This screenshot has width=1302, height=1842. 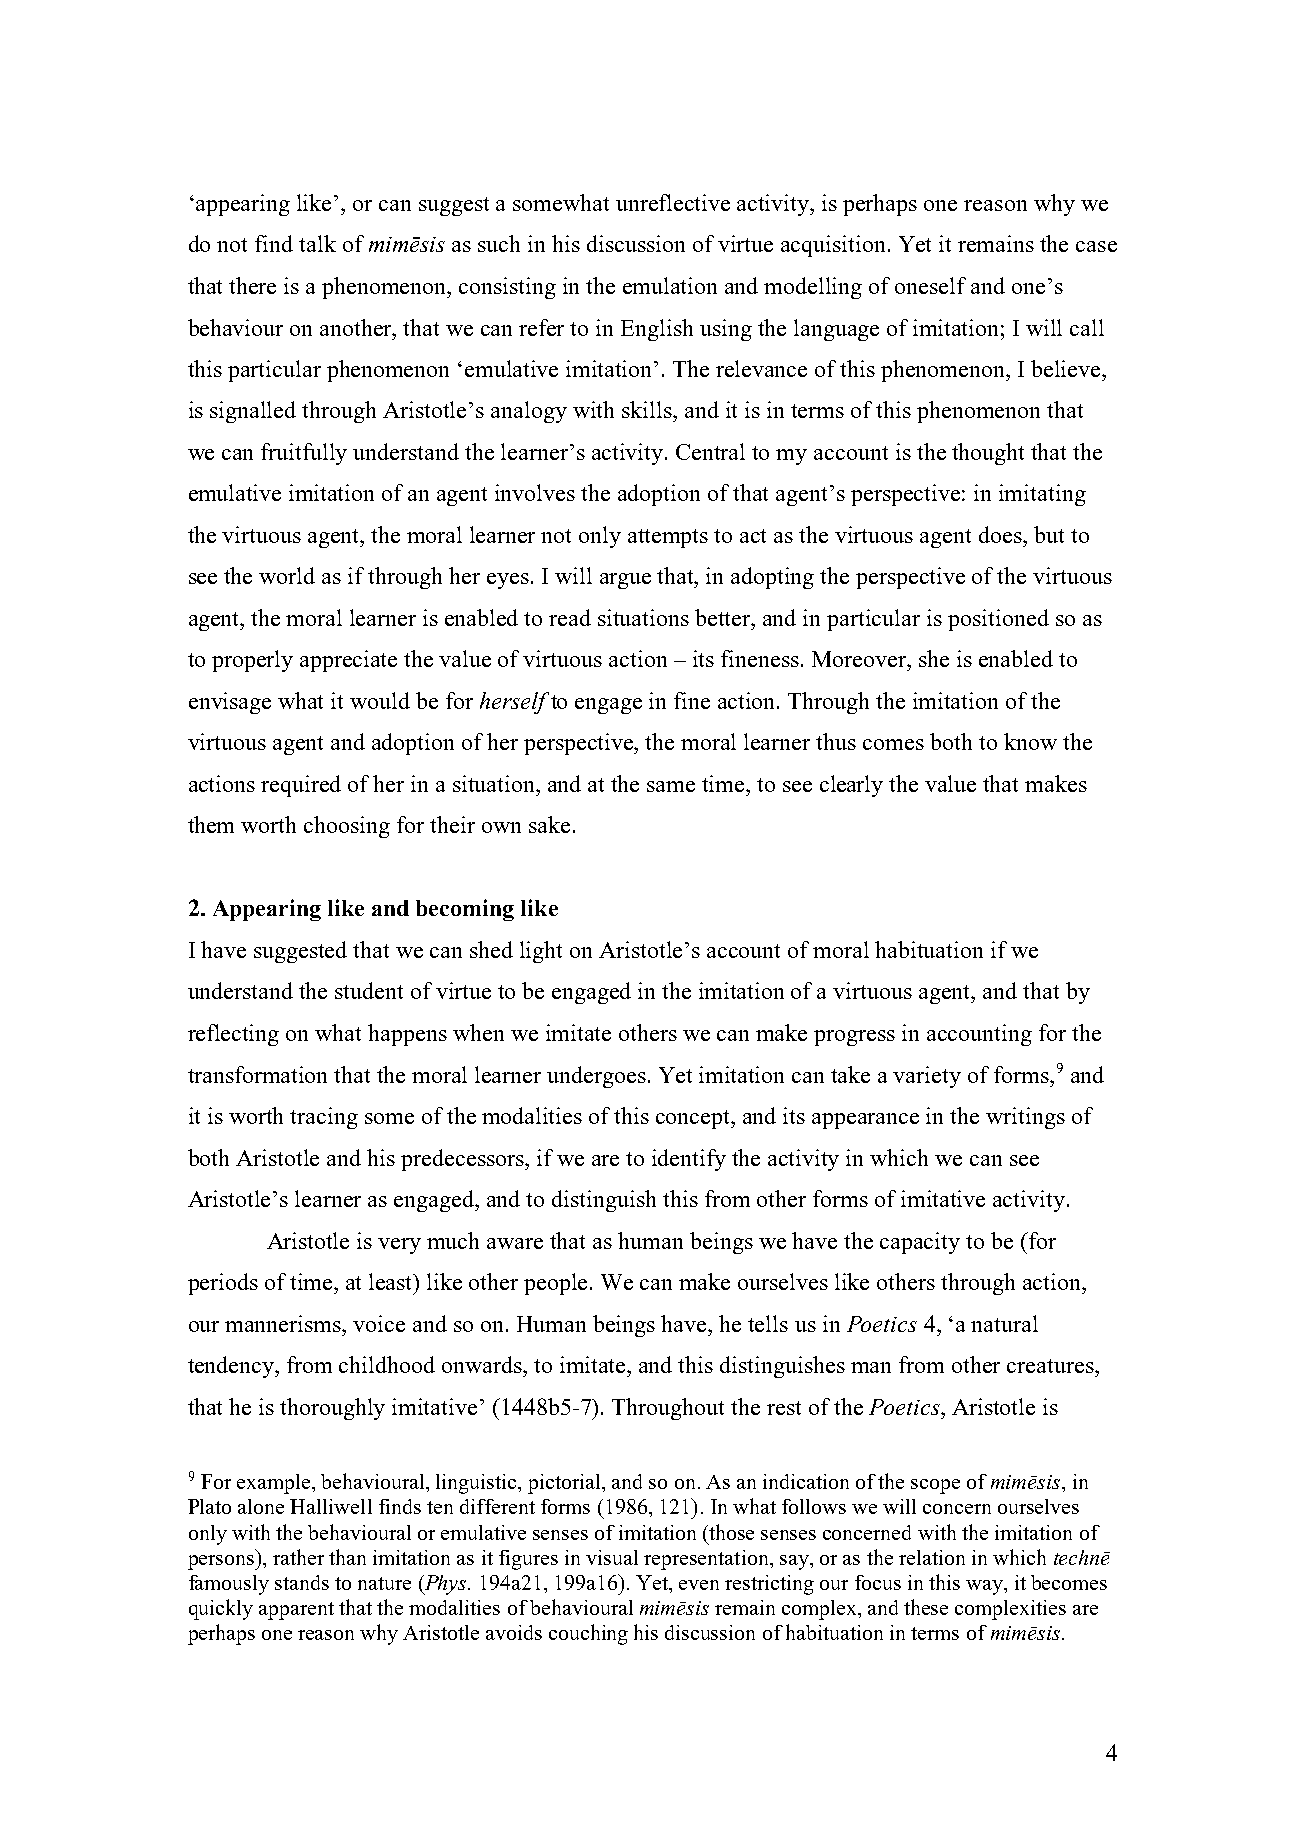 What do you see at coordinates (301, 786) in the screenshot?
I see `required` at bounding box center [301, 786].
